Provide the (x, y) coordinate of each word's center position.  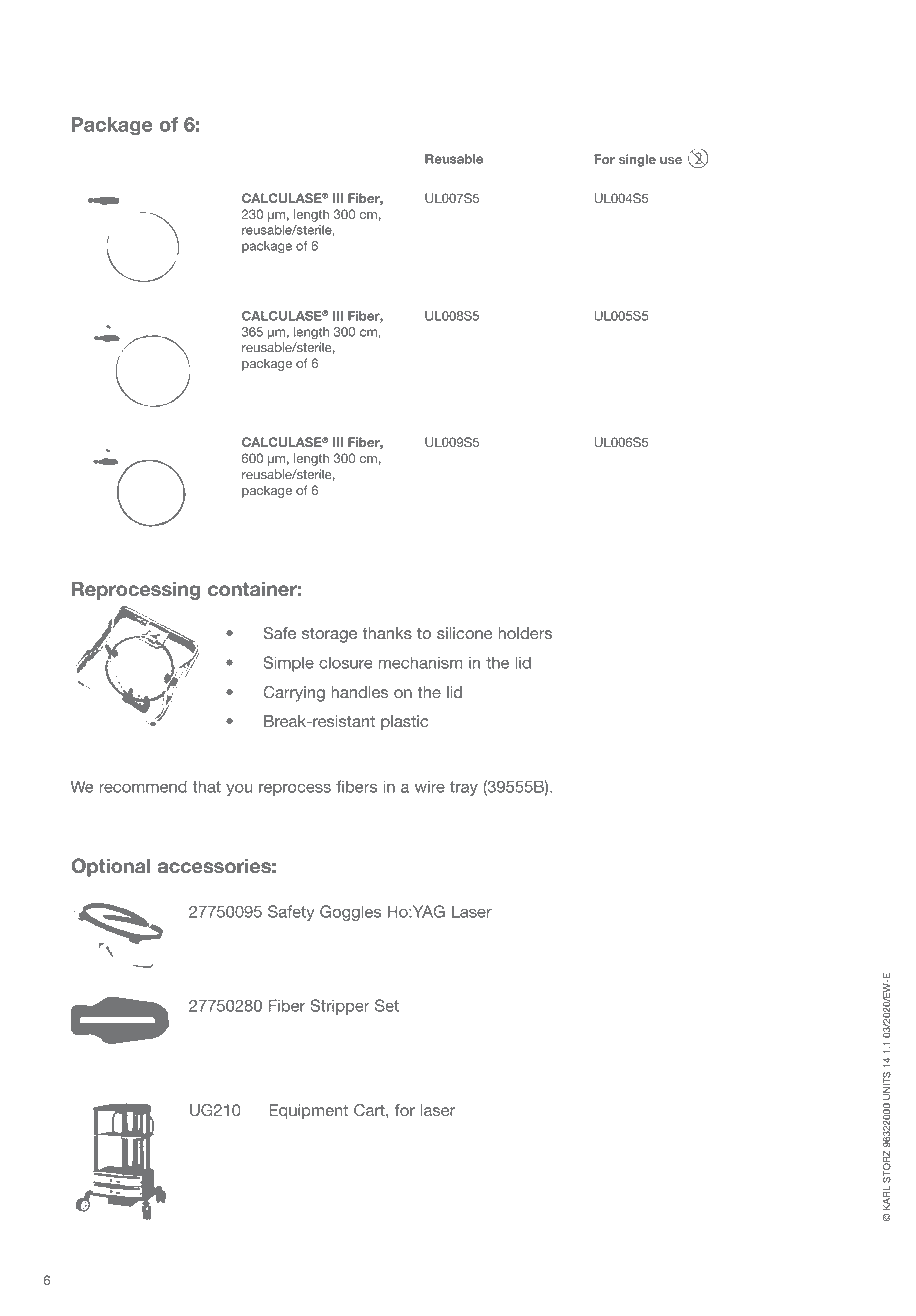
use (671, 160)
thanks (387, 633)
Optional (111, 867)
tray (464, 788)
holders (525, 633)
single (637, 160)
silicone (464, 633)
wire (430, 786)
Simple (288, 664)
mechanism (420, 662)
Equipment (308, 1112)
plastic (404, 723)
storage (329, 635)
